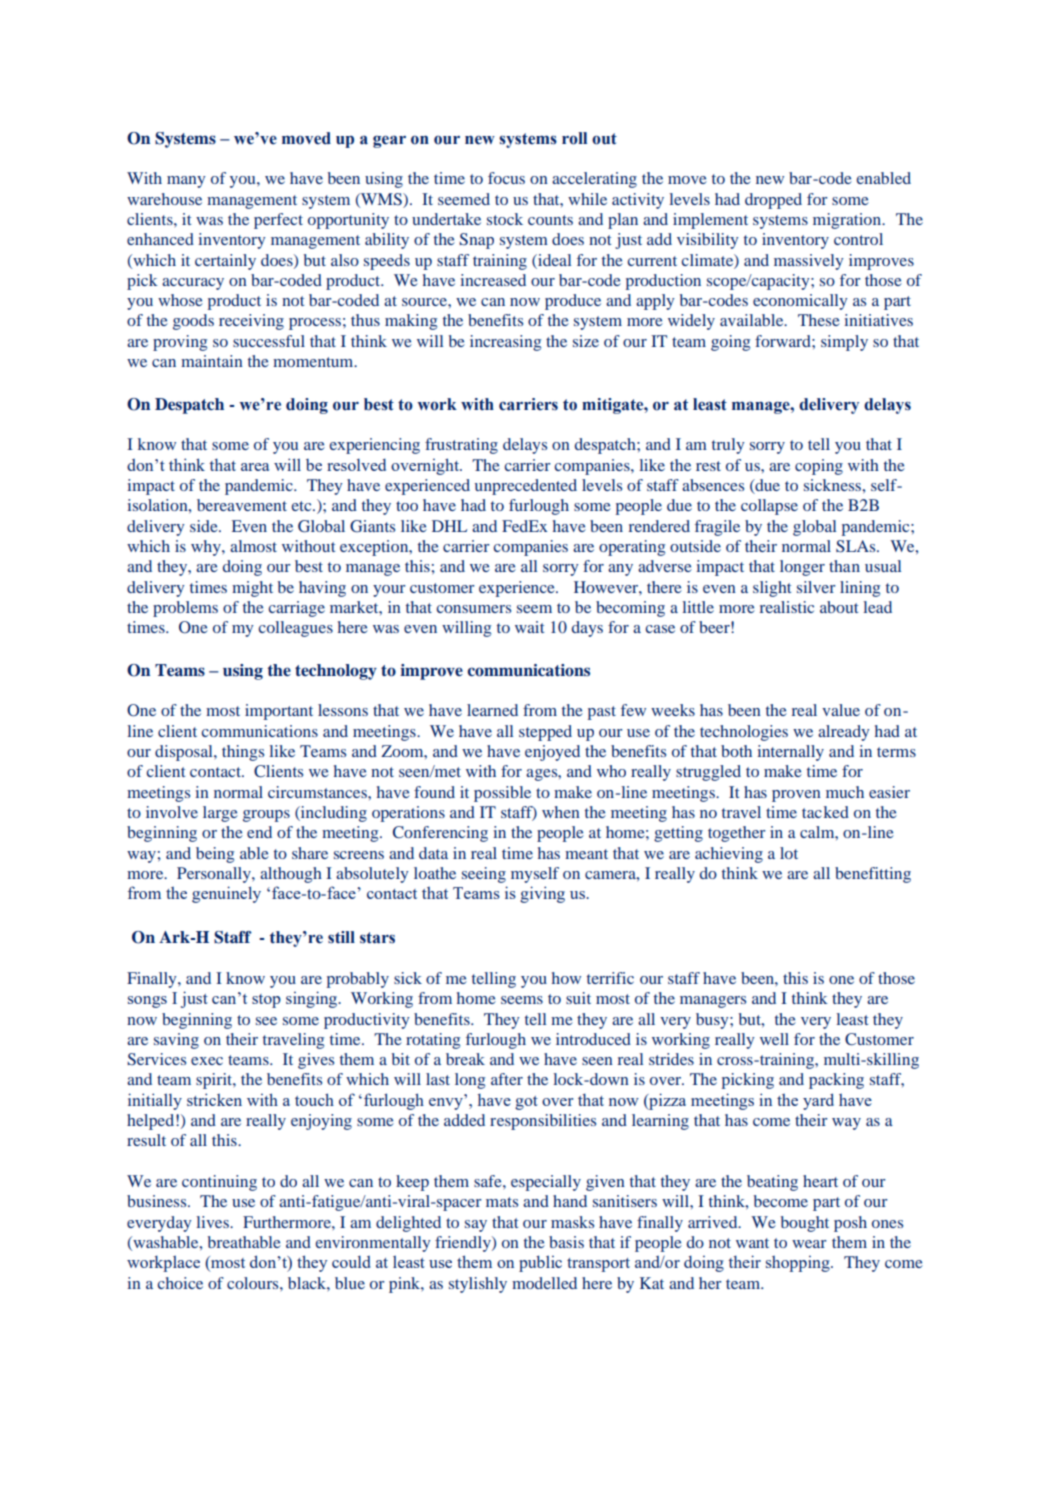 The width and height of the screenshot is (1051, 1487). I want to click on important, so click(279, 712).
